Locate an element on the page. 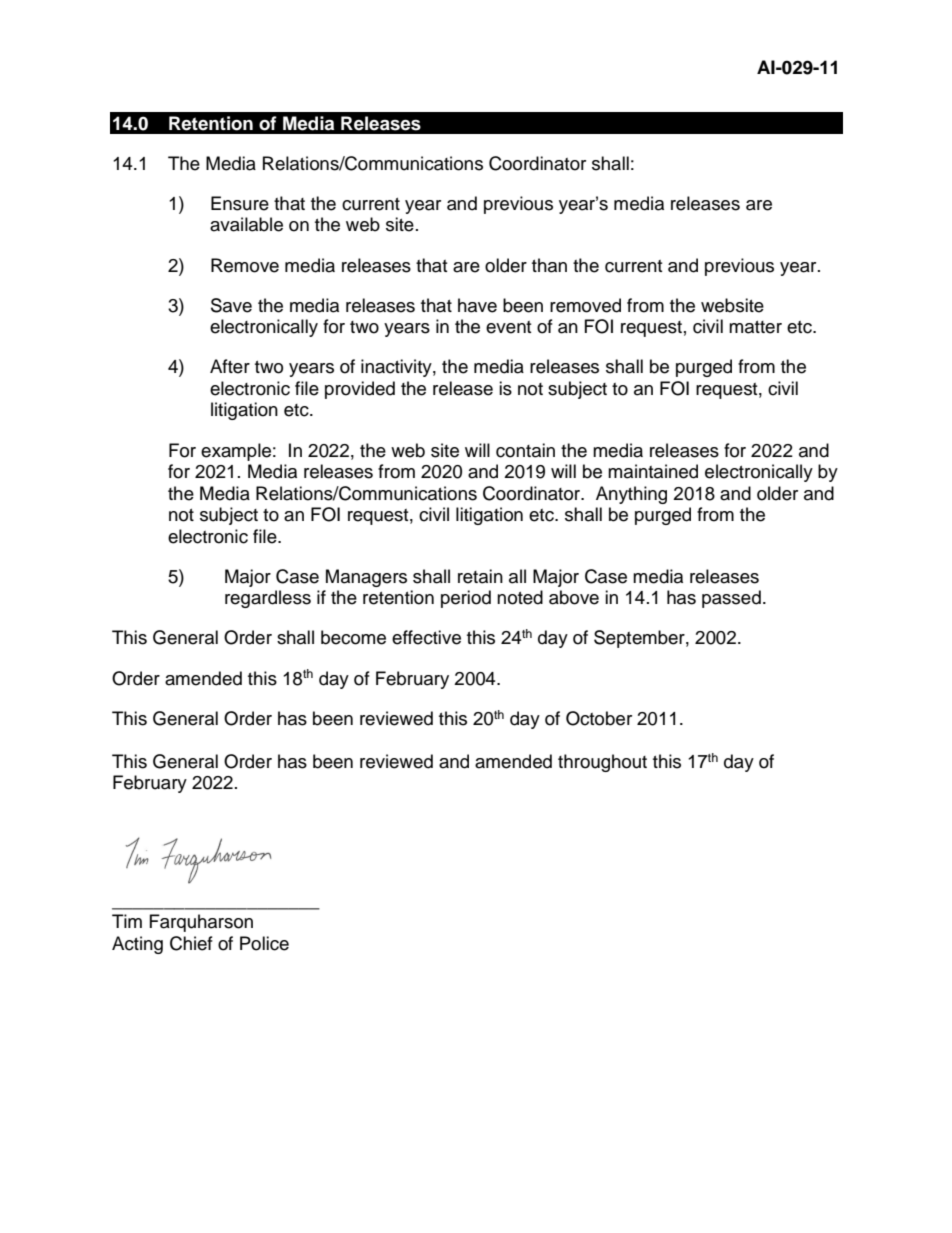 The image size is (952, 1233). Police is located at coordinates (264, 943).
